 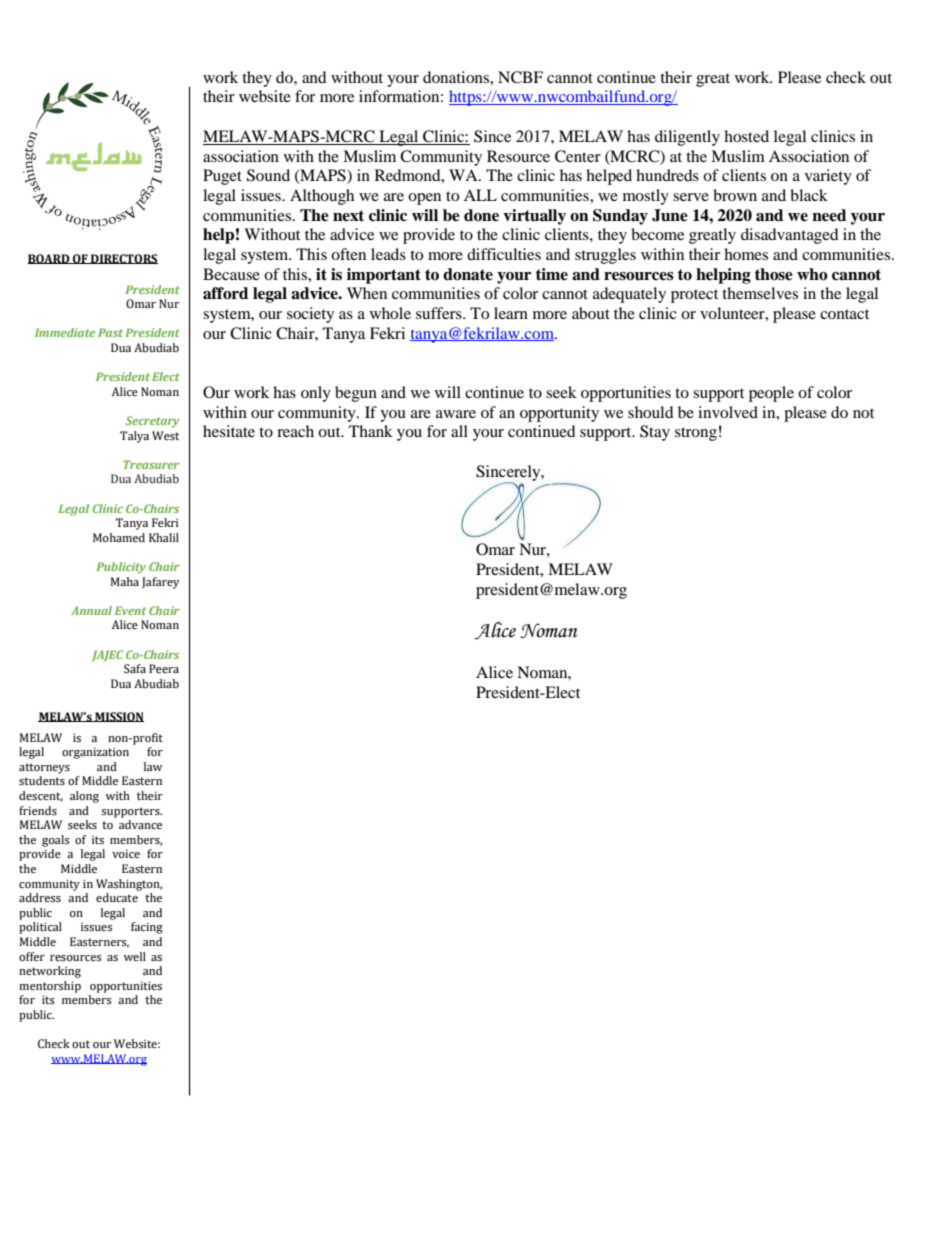 What do you see at coordinates (746, 136) in the screenshot?
I see `hosted` at bounding box center [746, 136].
